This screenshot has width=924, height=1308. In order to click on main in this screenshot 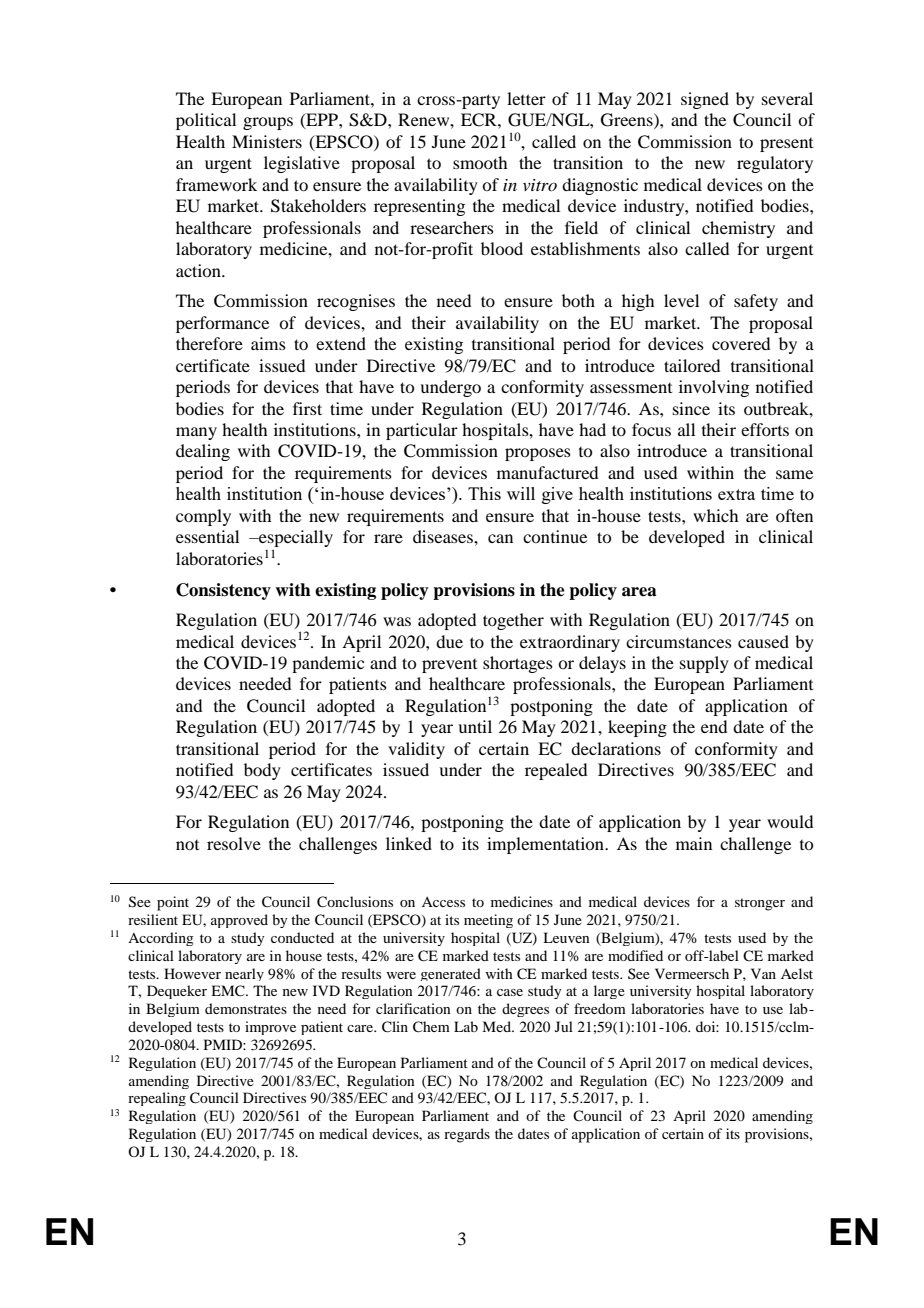, I will do `click(694, 843)`.
